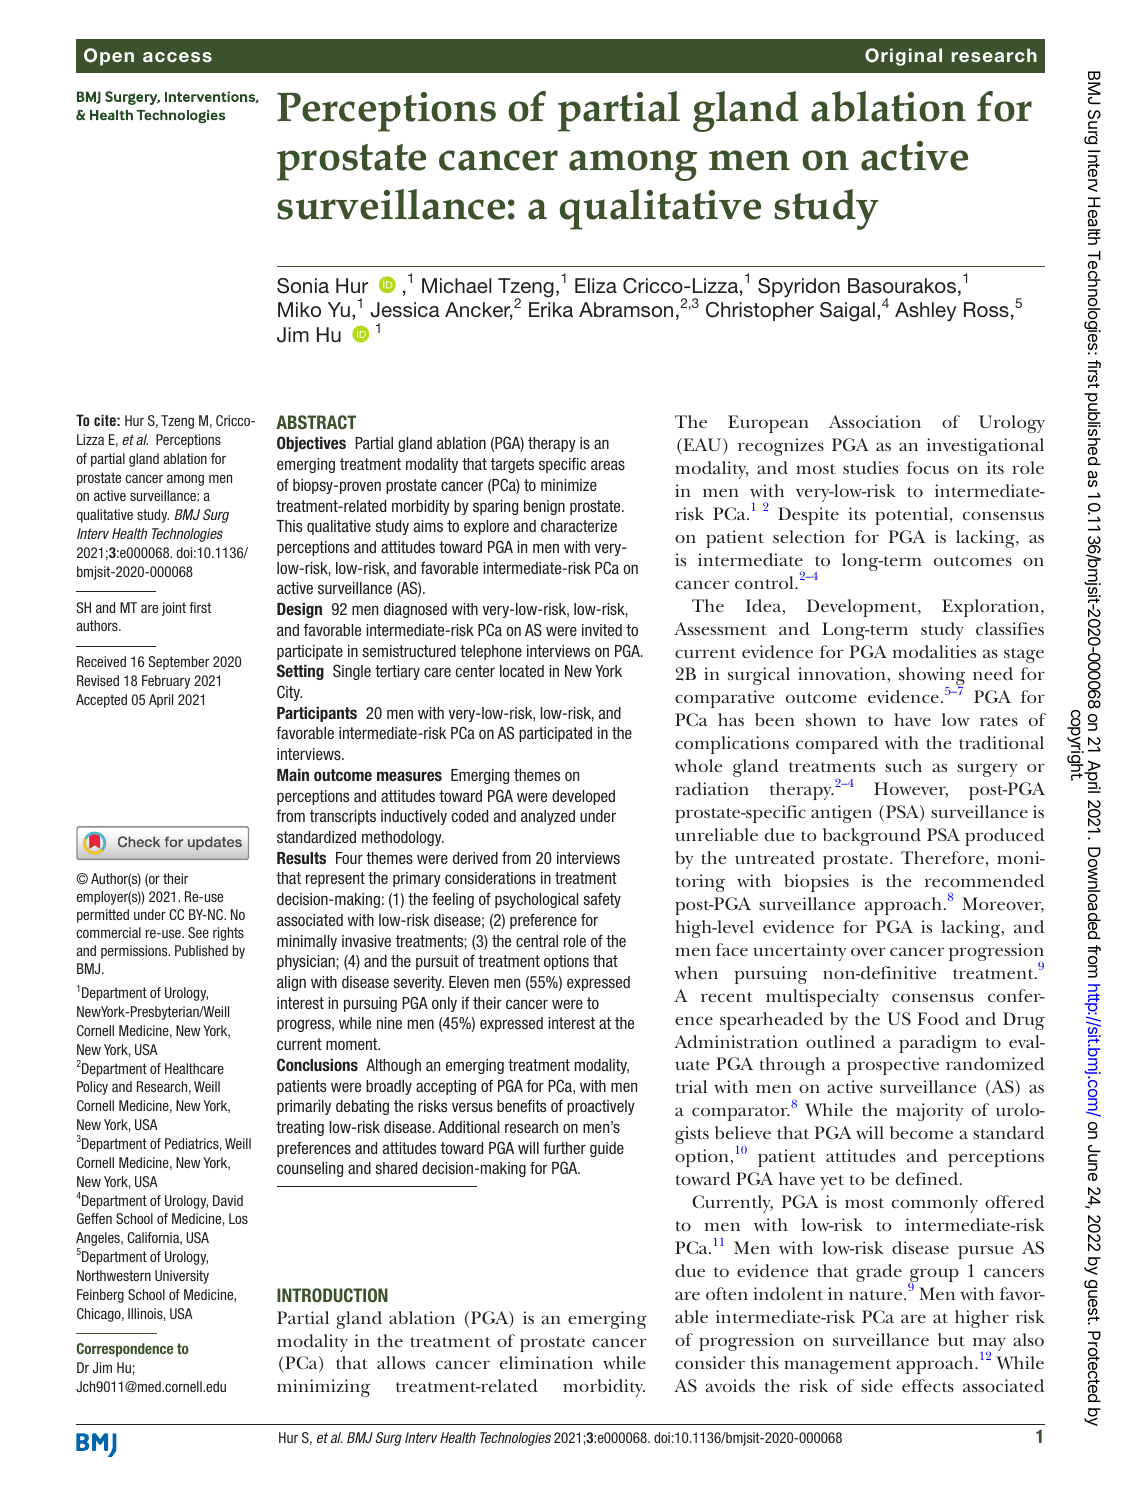 The width and height of the image is (1121, 1495). I want to click on University, so click(182, 1277).
